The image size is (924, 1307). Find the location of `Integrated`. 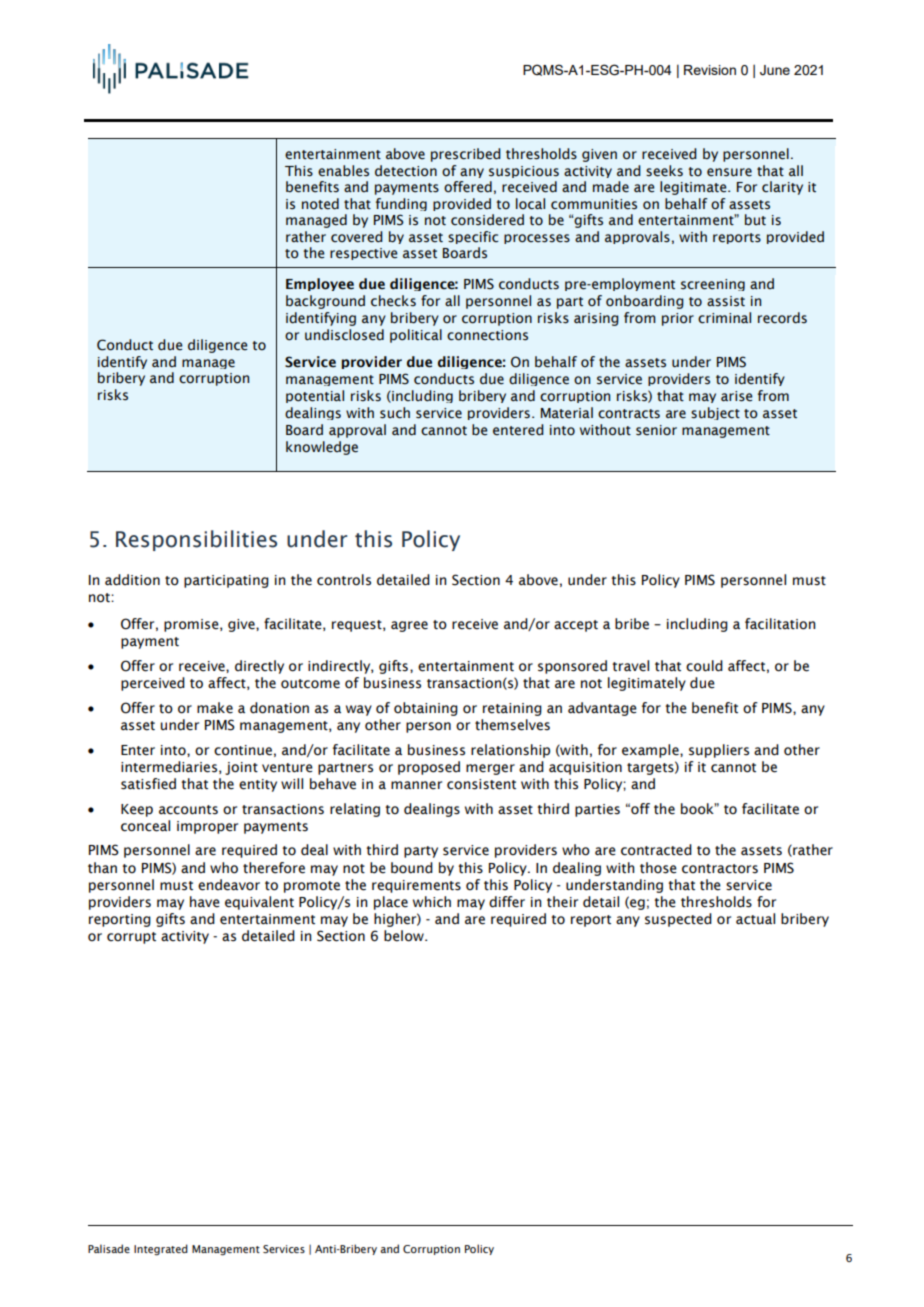

Integrated is located at coordinates (161, 1250).
